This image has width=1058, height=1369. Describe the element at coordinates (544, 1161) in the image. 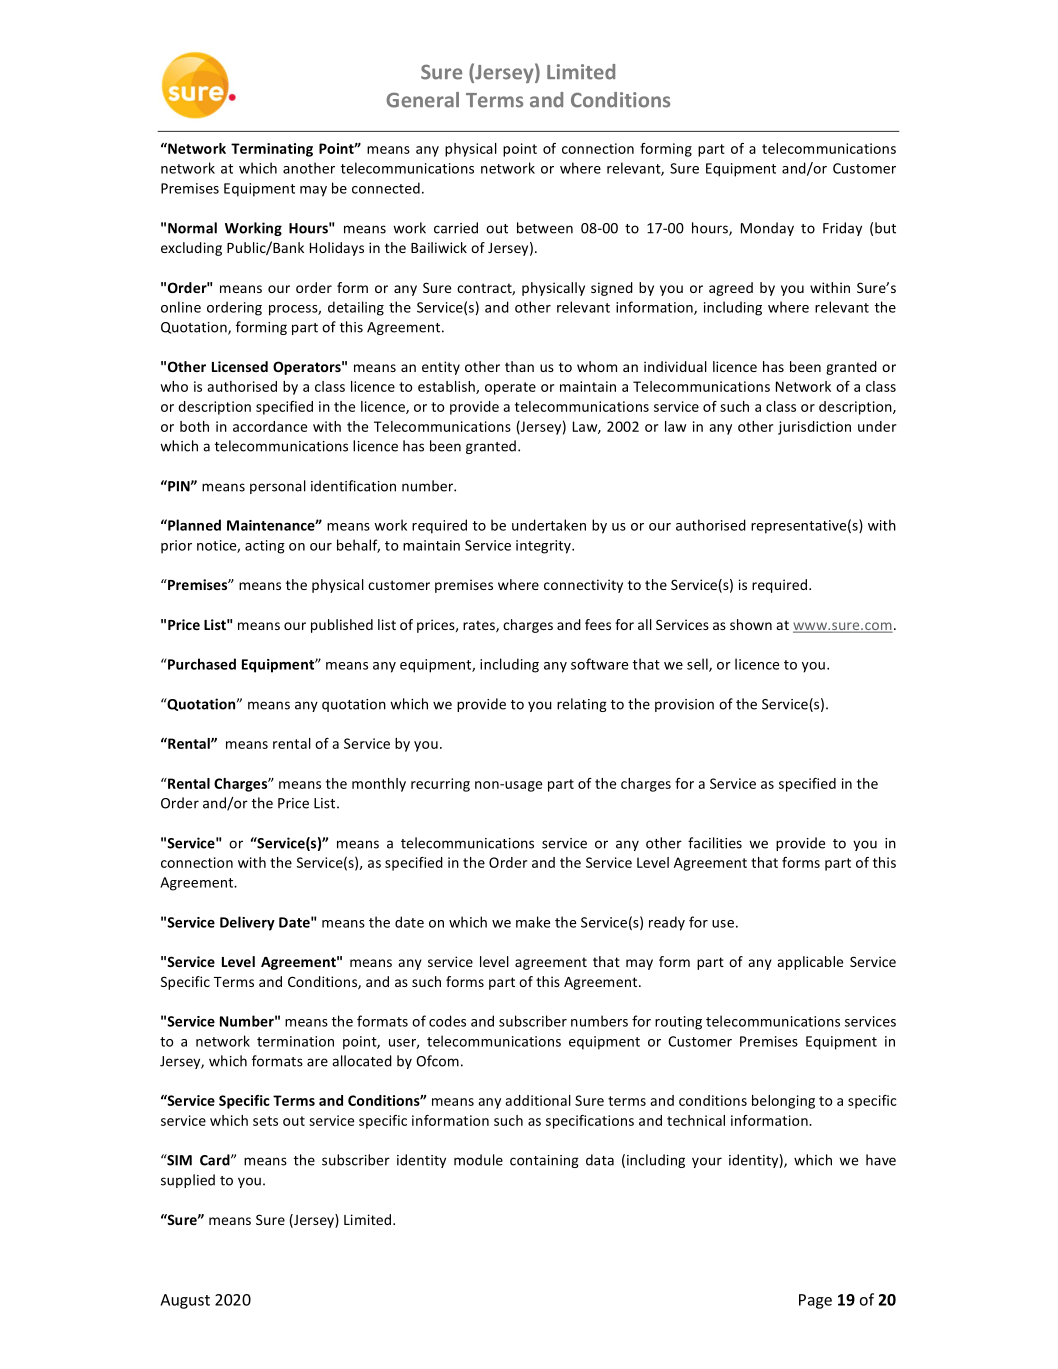

I see `containing` at that location.
